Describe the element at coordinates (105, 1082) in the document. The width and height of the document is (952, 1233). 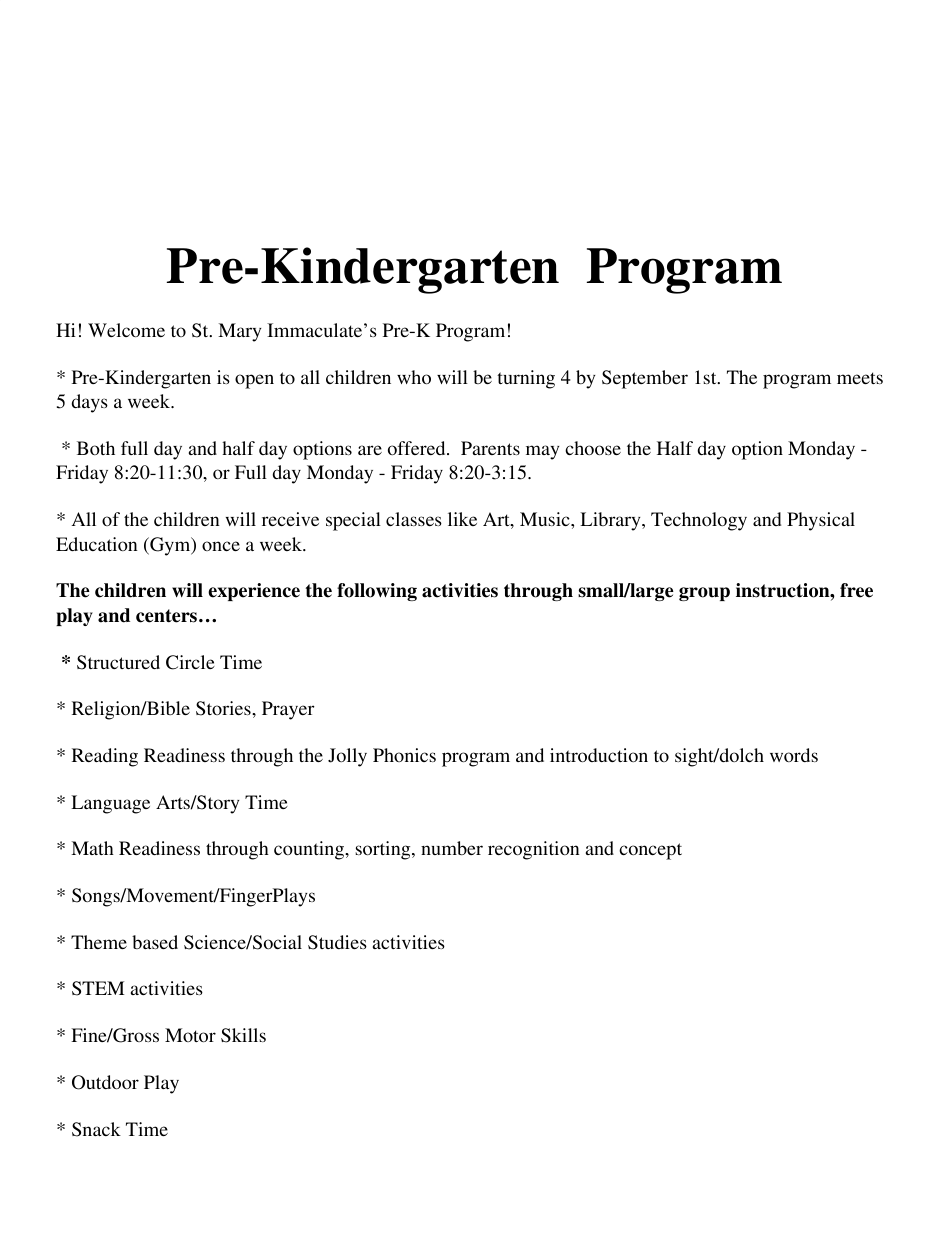
I see `Outdoor` at that location.
